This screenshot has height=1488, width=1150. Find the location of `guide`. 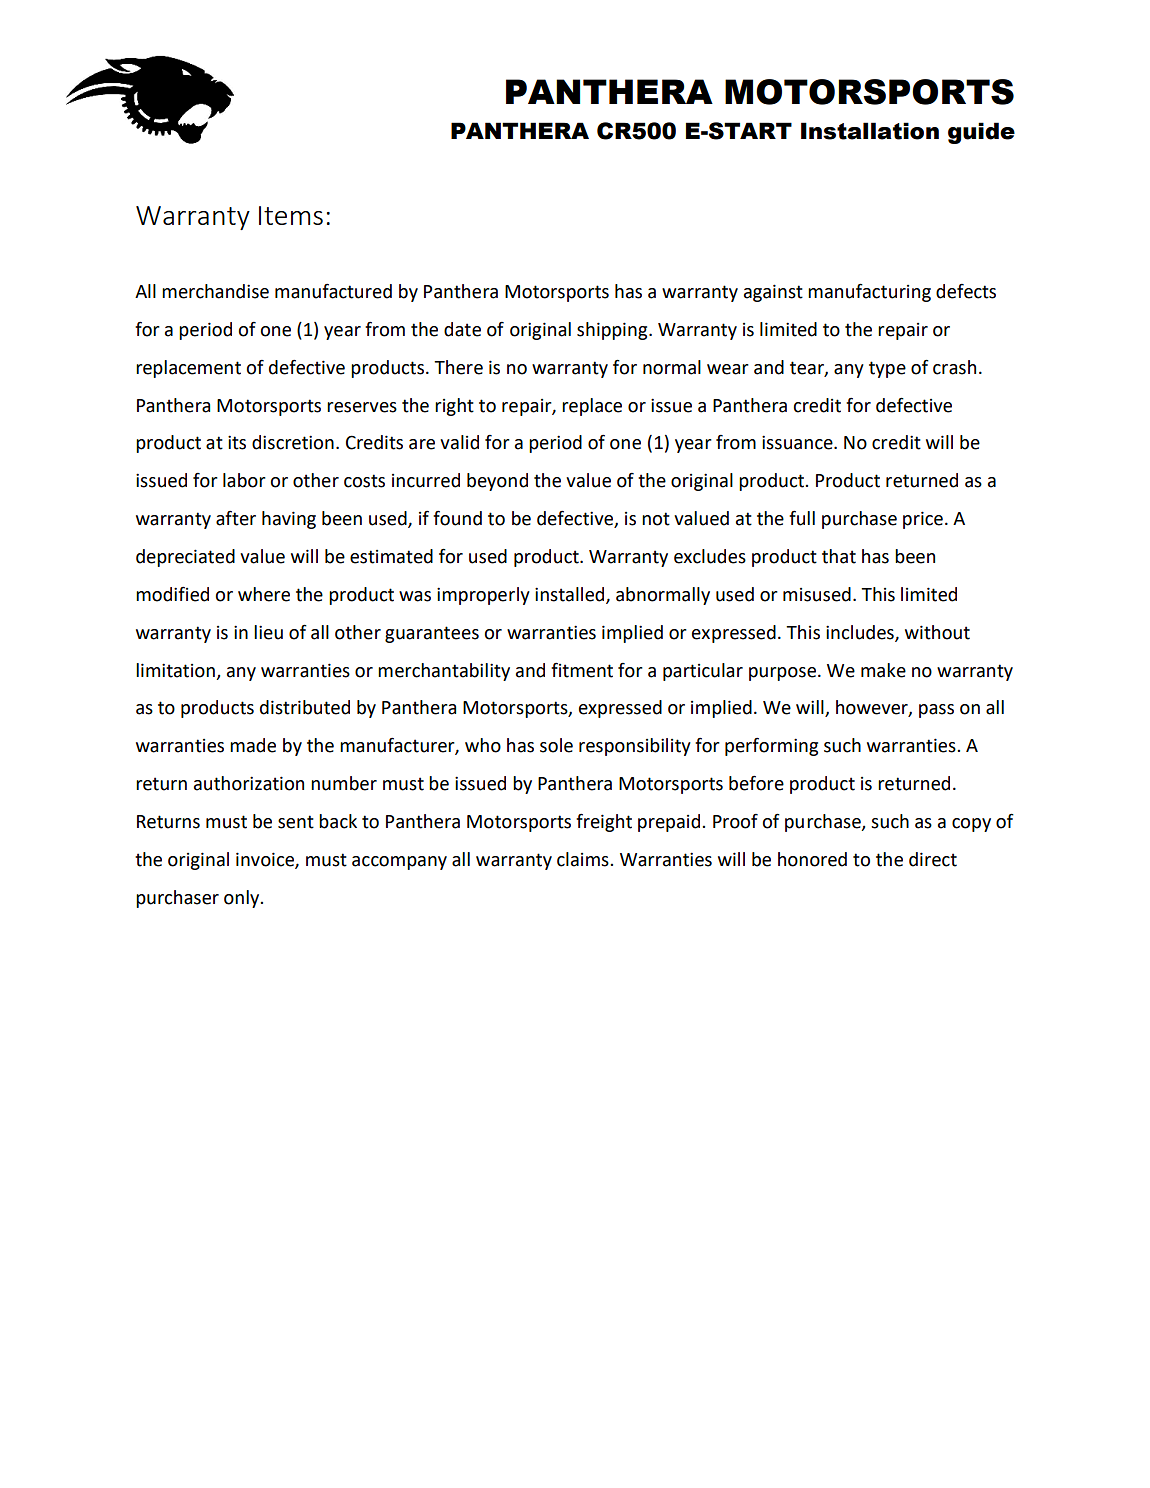

guide is located at coordinates (981, 133).
